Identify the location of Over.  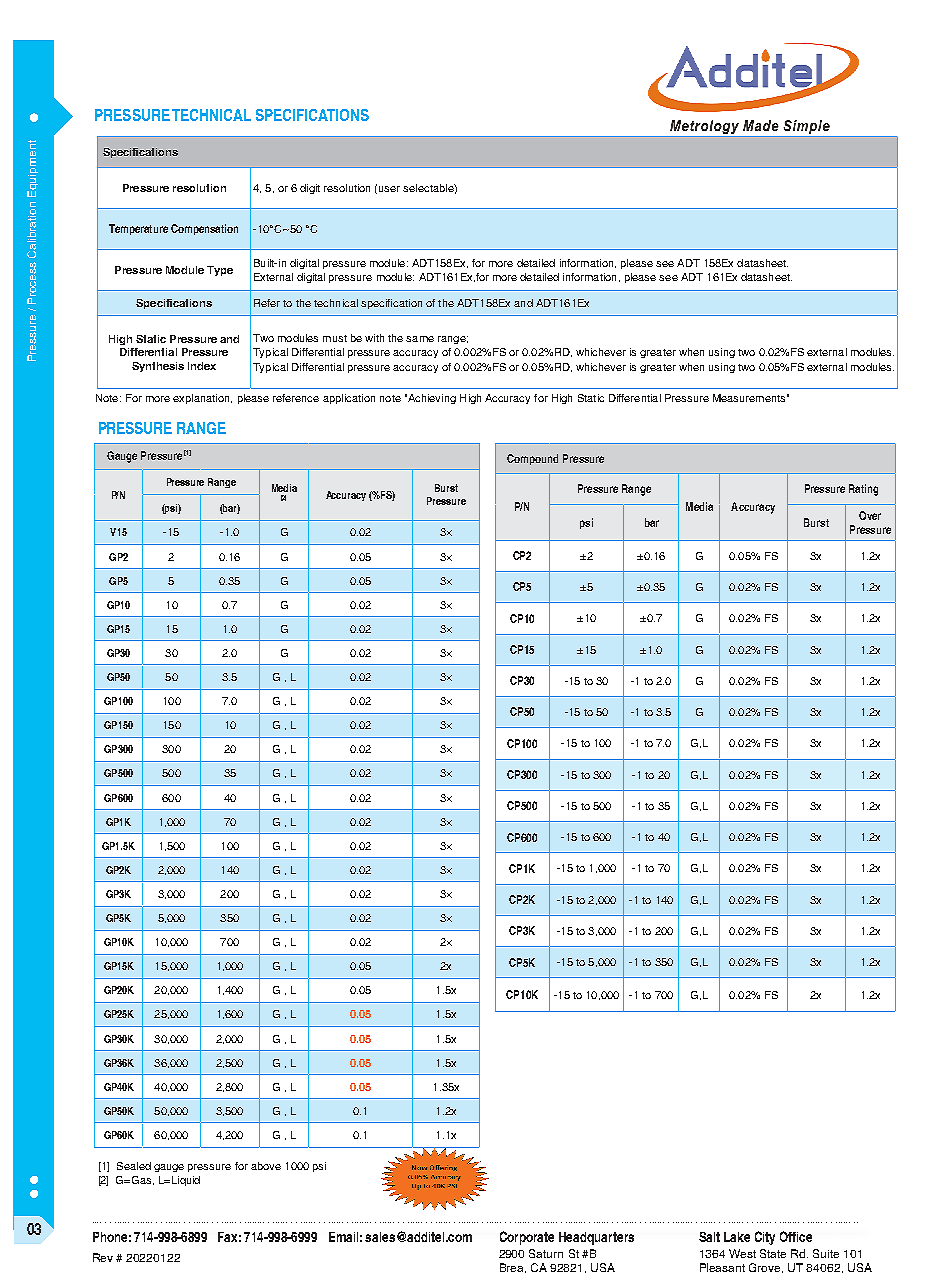
(870, 515).
